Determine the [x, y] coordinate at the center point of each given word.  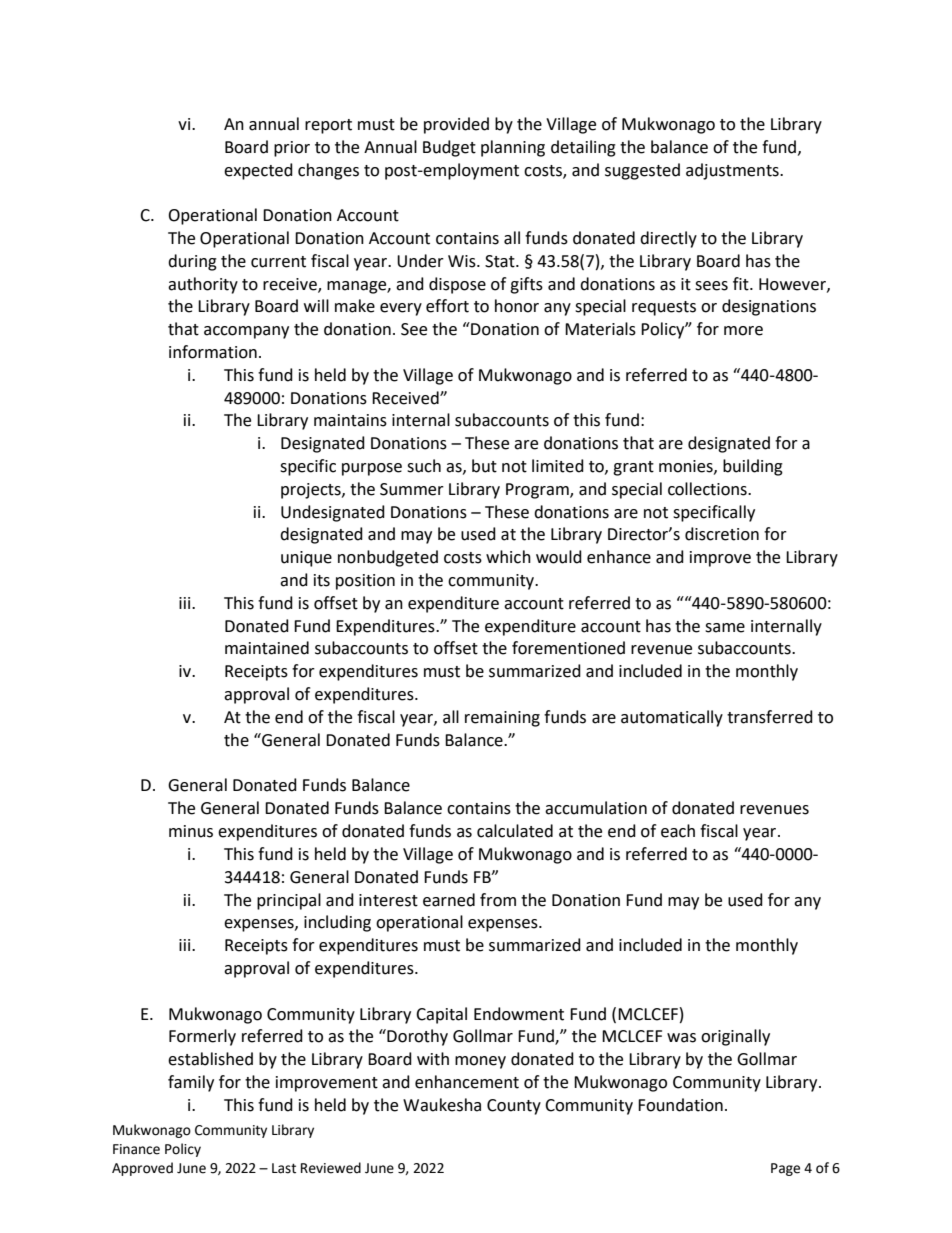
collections [708, 489]
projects [312, 491]
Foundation [680, 1105]
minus [191, 831]
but [484, 466]
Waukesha [442, 1105]
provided [456, 125]
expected [258, 171]
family [191, 1083]
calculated [515, 831]
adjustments [733, 171]
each [678, 831]
